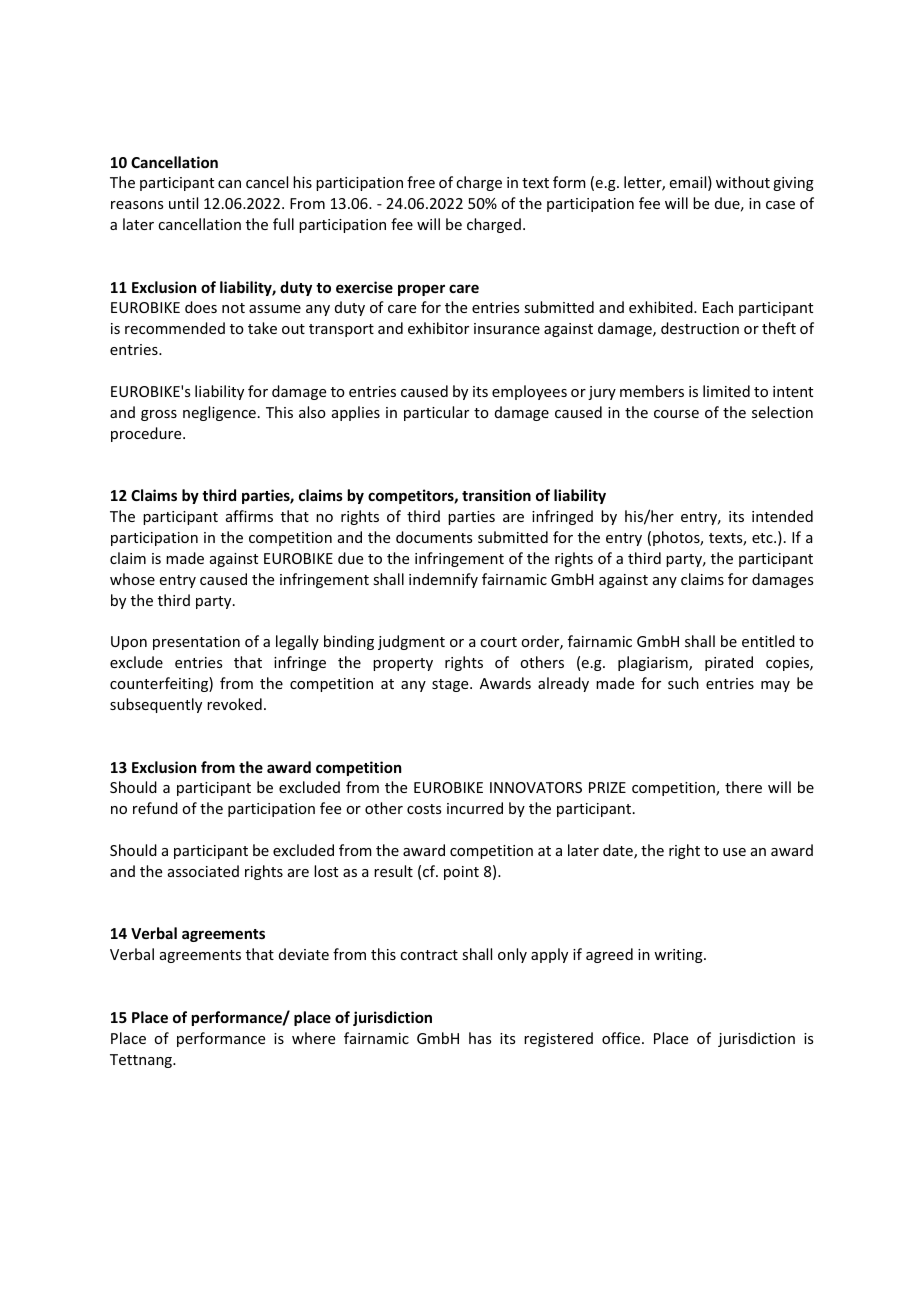 The width and height of the screenshot is (924, 1308). What do you see at coordinates (183, 203) in the screenshot?
I see `until` at bounding box center [183, 203].
